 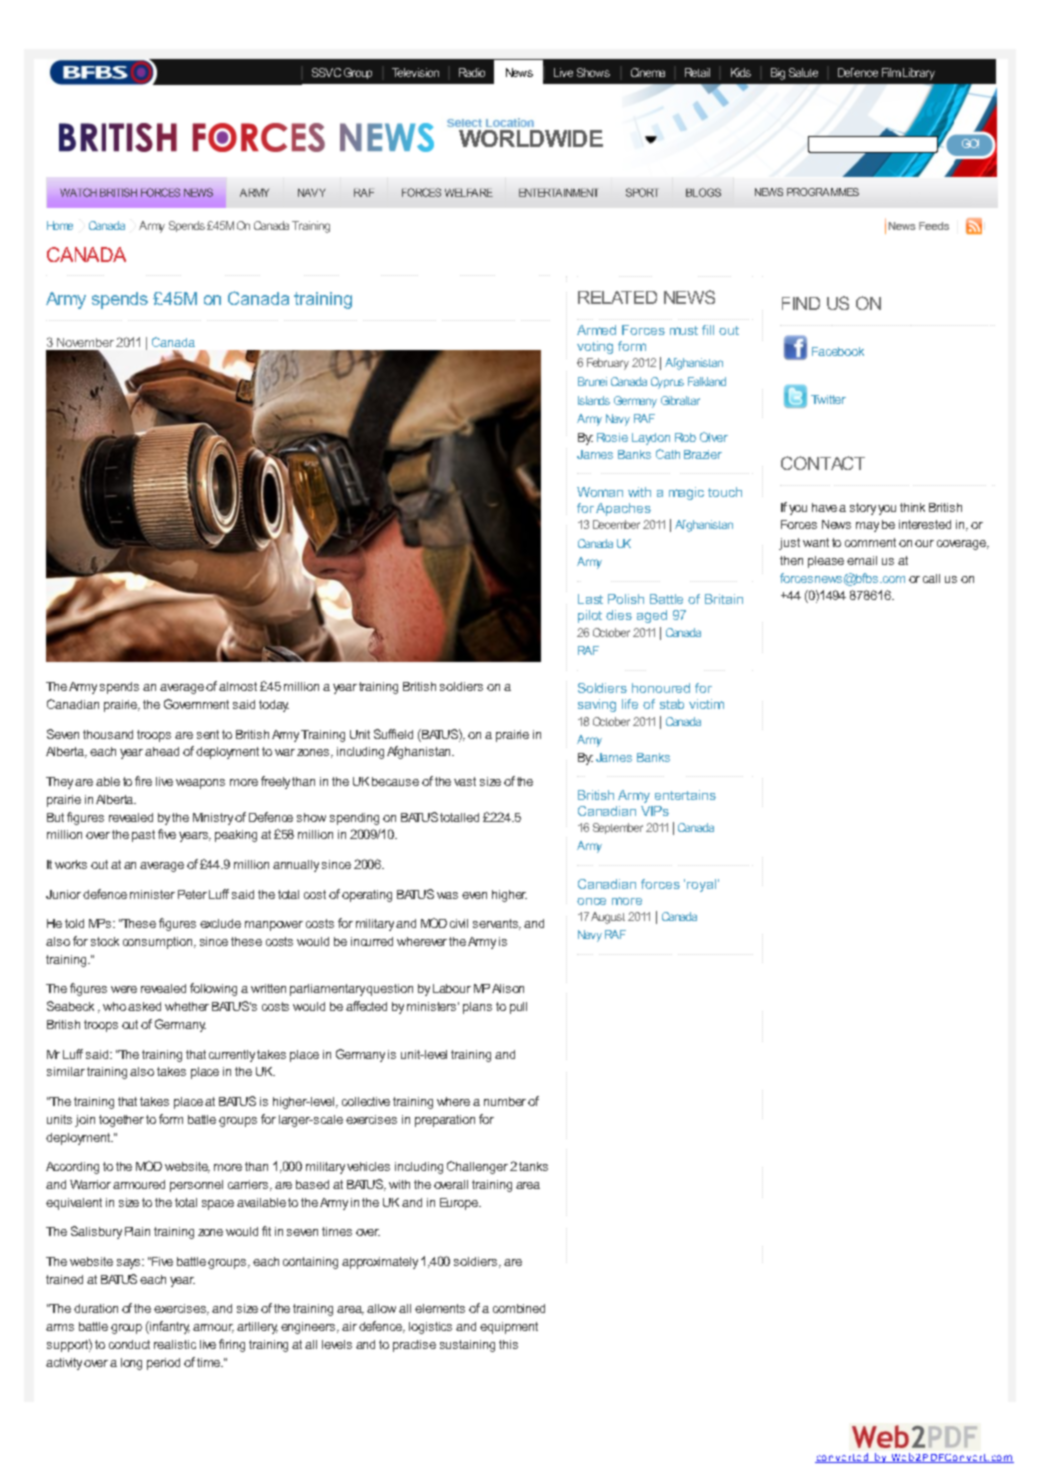 What do you see at coordinates (508, 1344) in the page?
I see `this` at bounding box center [508, 1344].
